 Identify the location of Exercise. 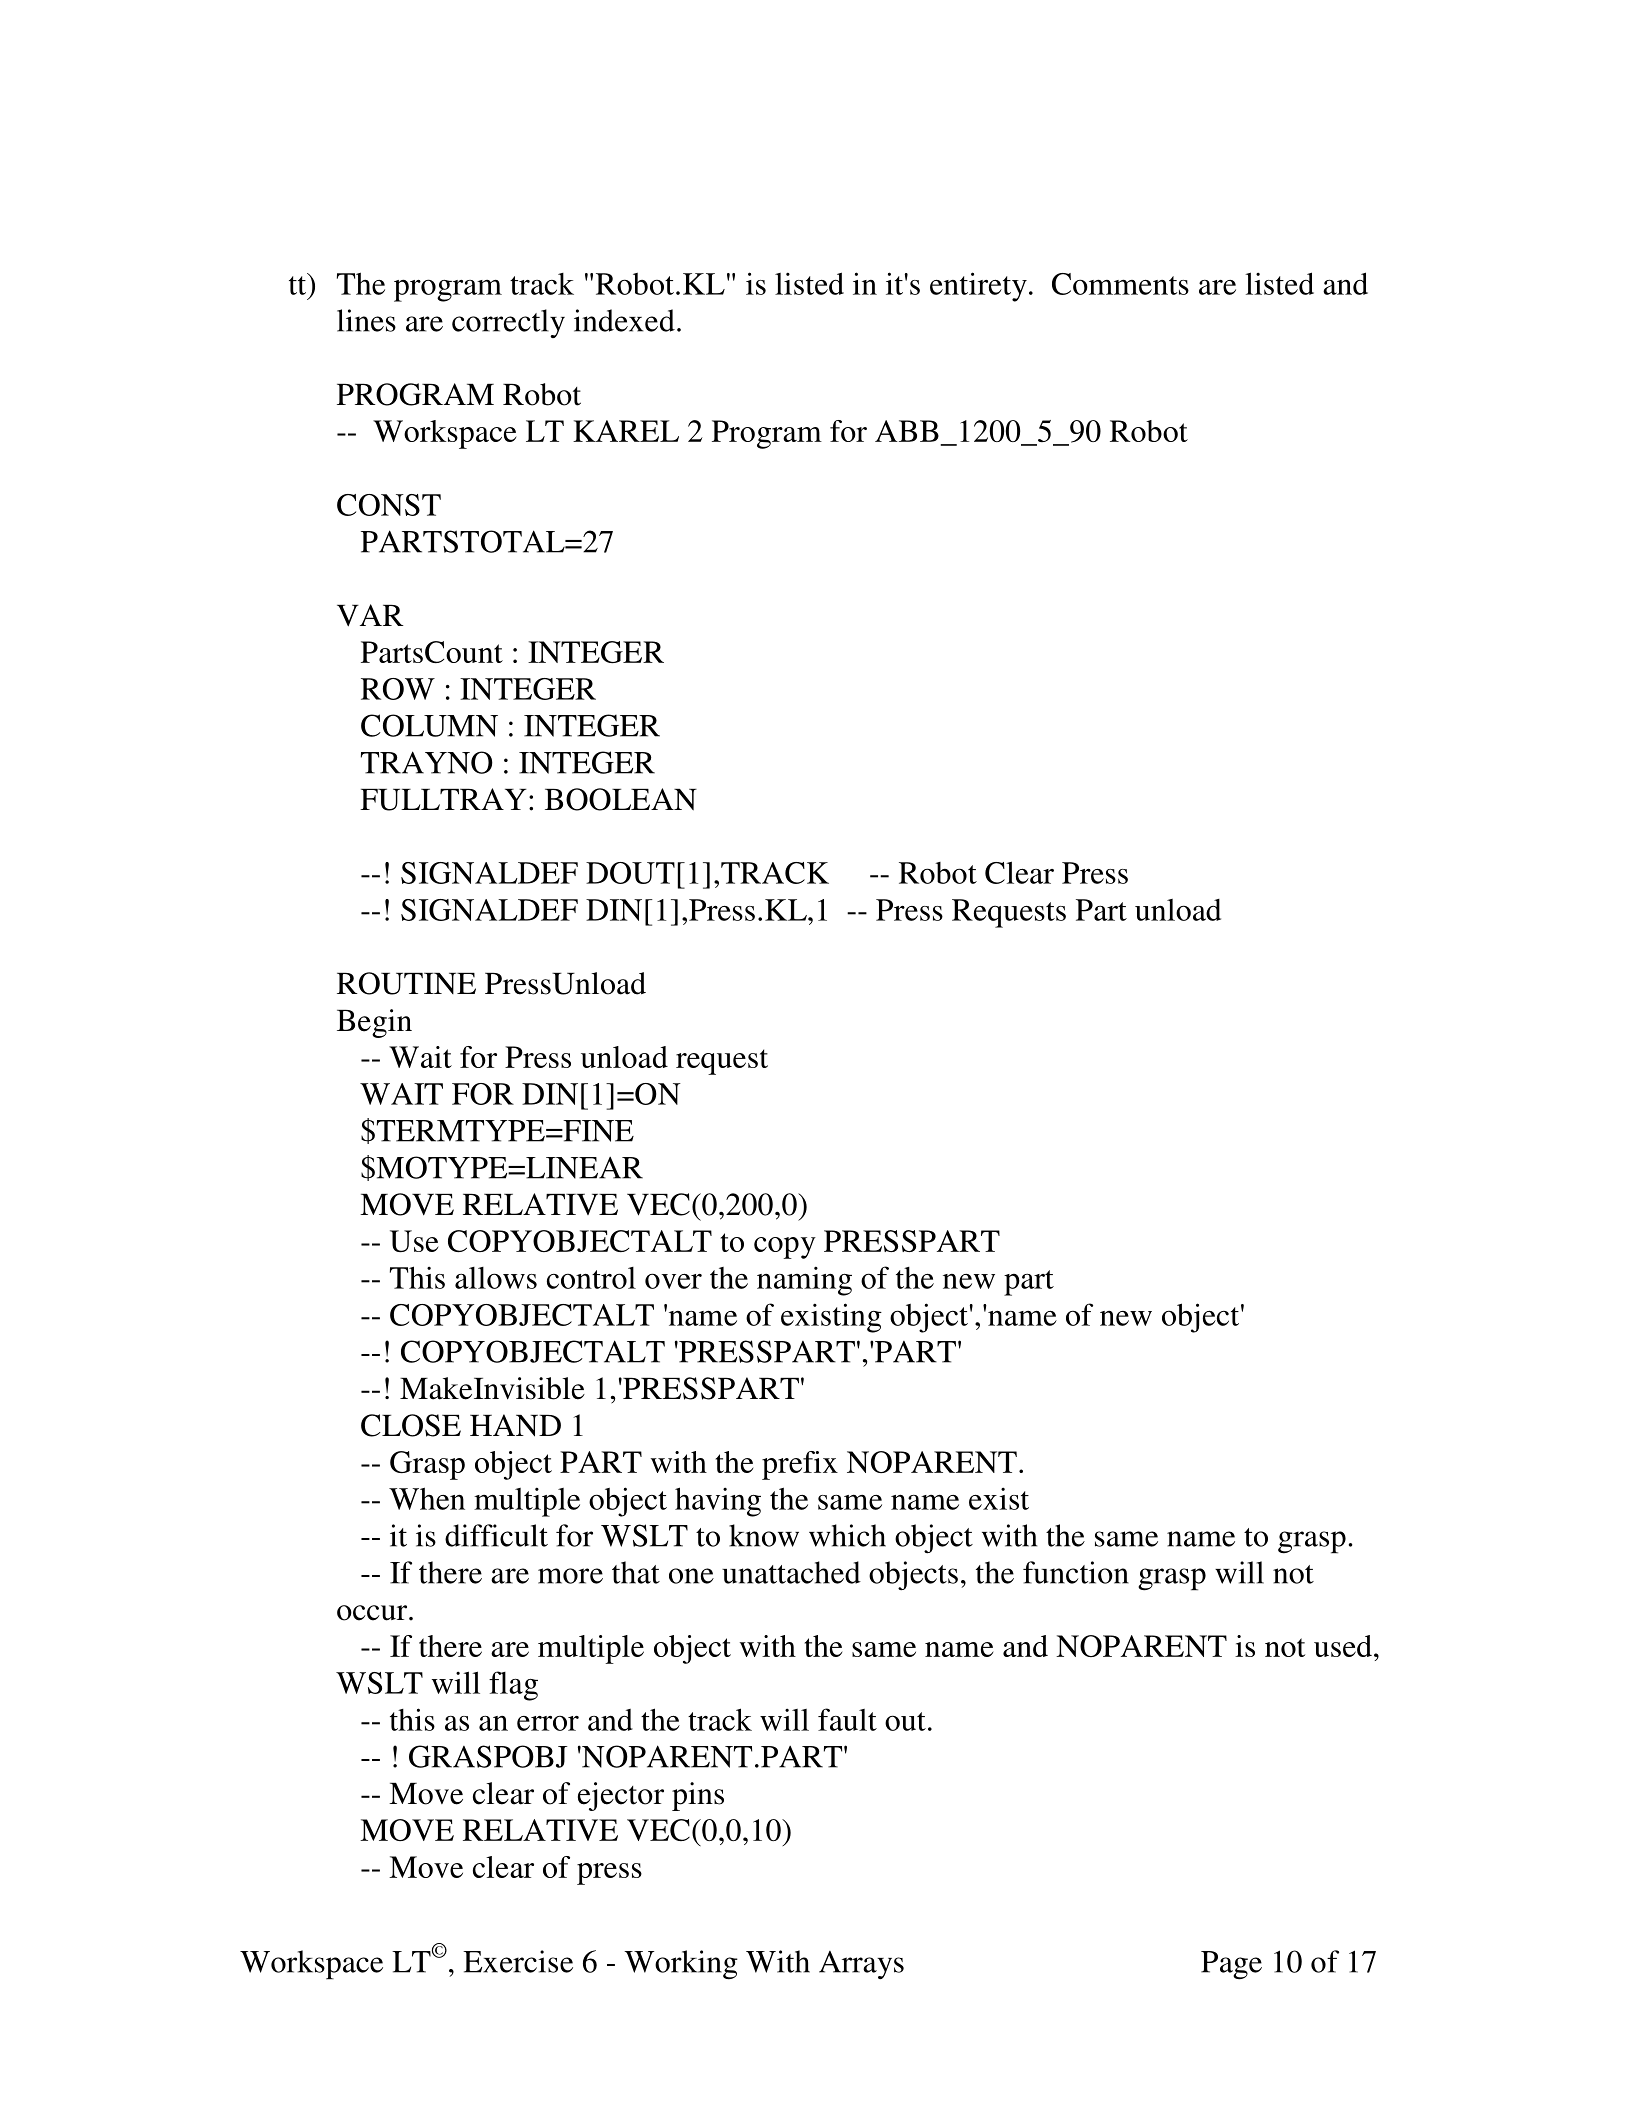
(518, 1961).
